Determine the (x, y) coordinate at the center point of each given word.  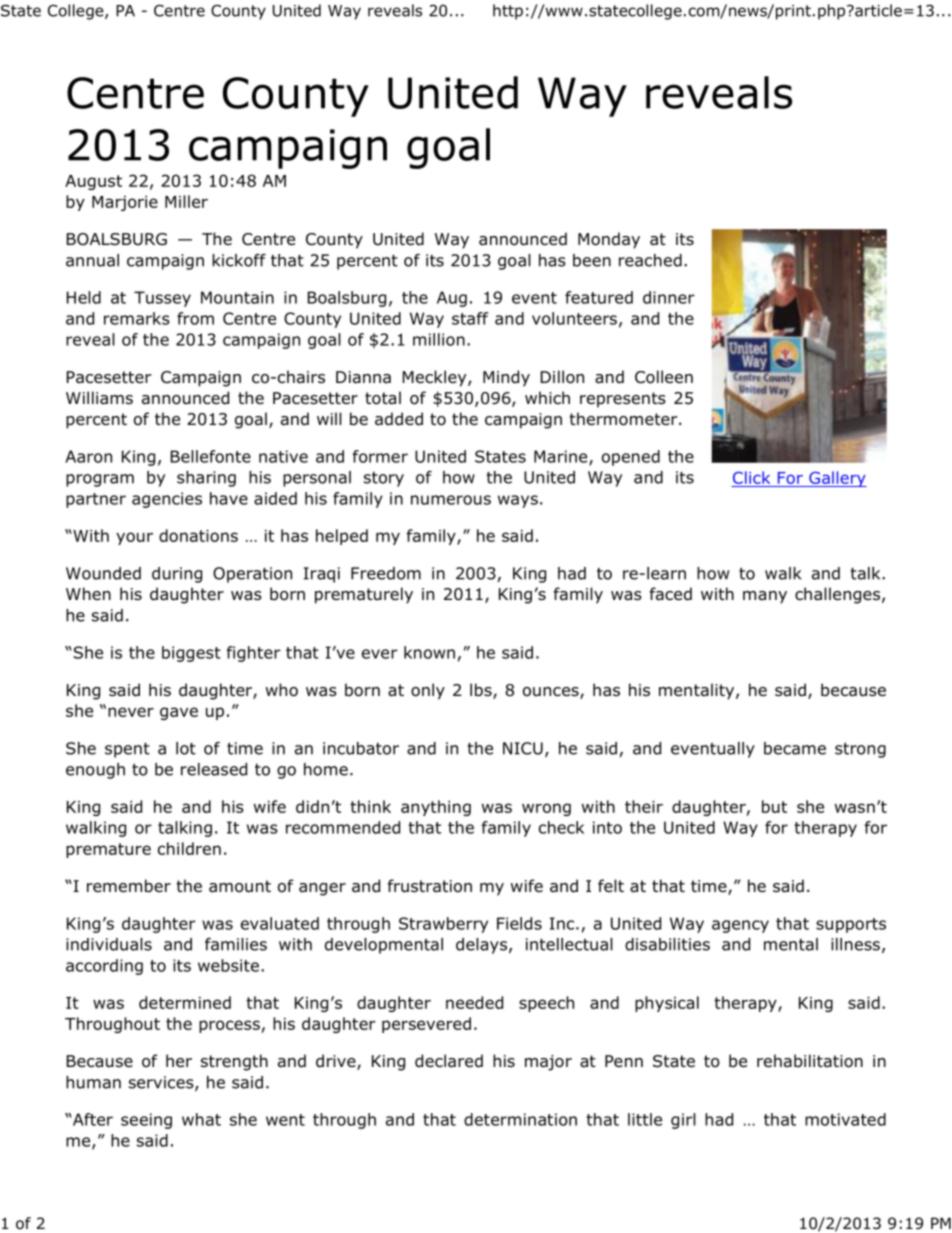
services (162, 1083)
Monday (609, 240)
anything (436, 808)
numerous (451, 500)
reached (650, 260)
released (214, 769)
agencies (167, 500)
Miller (186, 201)
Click (752, 479)
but (774, 806)
